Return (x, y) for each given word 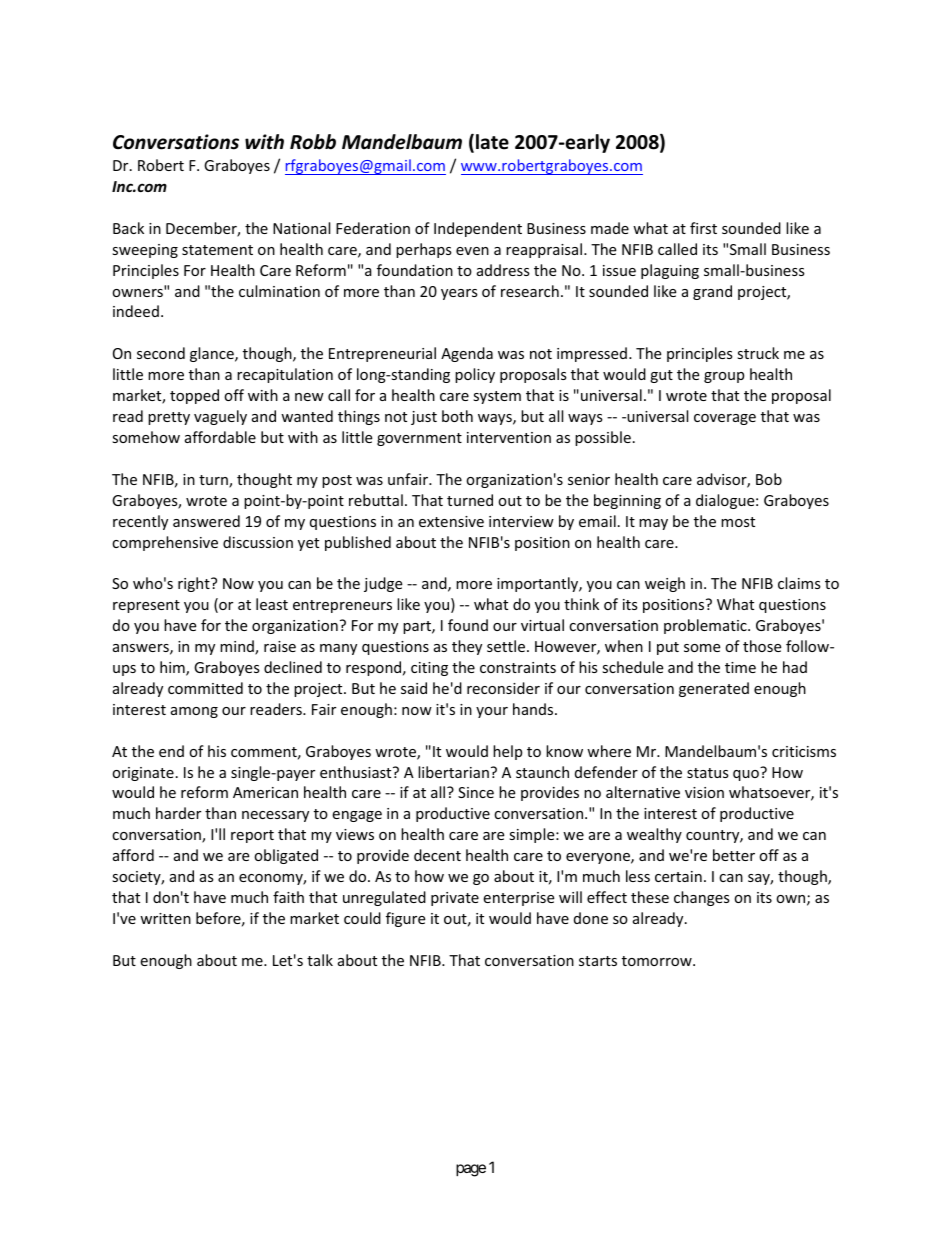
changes (702, 898)
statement (217, 250)
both (457, 416)
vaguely (220, 417)
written (165, 918)
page (471, 1170)
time (740, 667)
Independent (478, 229)
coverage (725, 419)
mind (238, 647)
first (703, 228)
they (467, 647)
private (455, 899)
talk (320, 960)
